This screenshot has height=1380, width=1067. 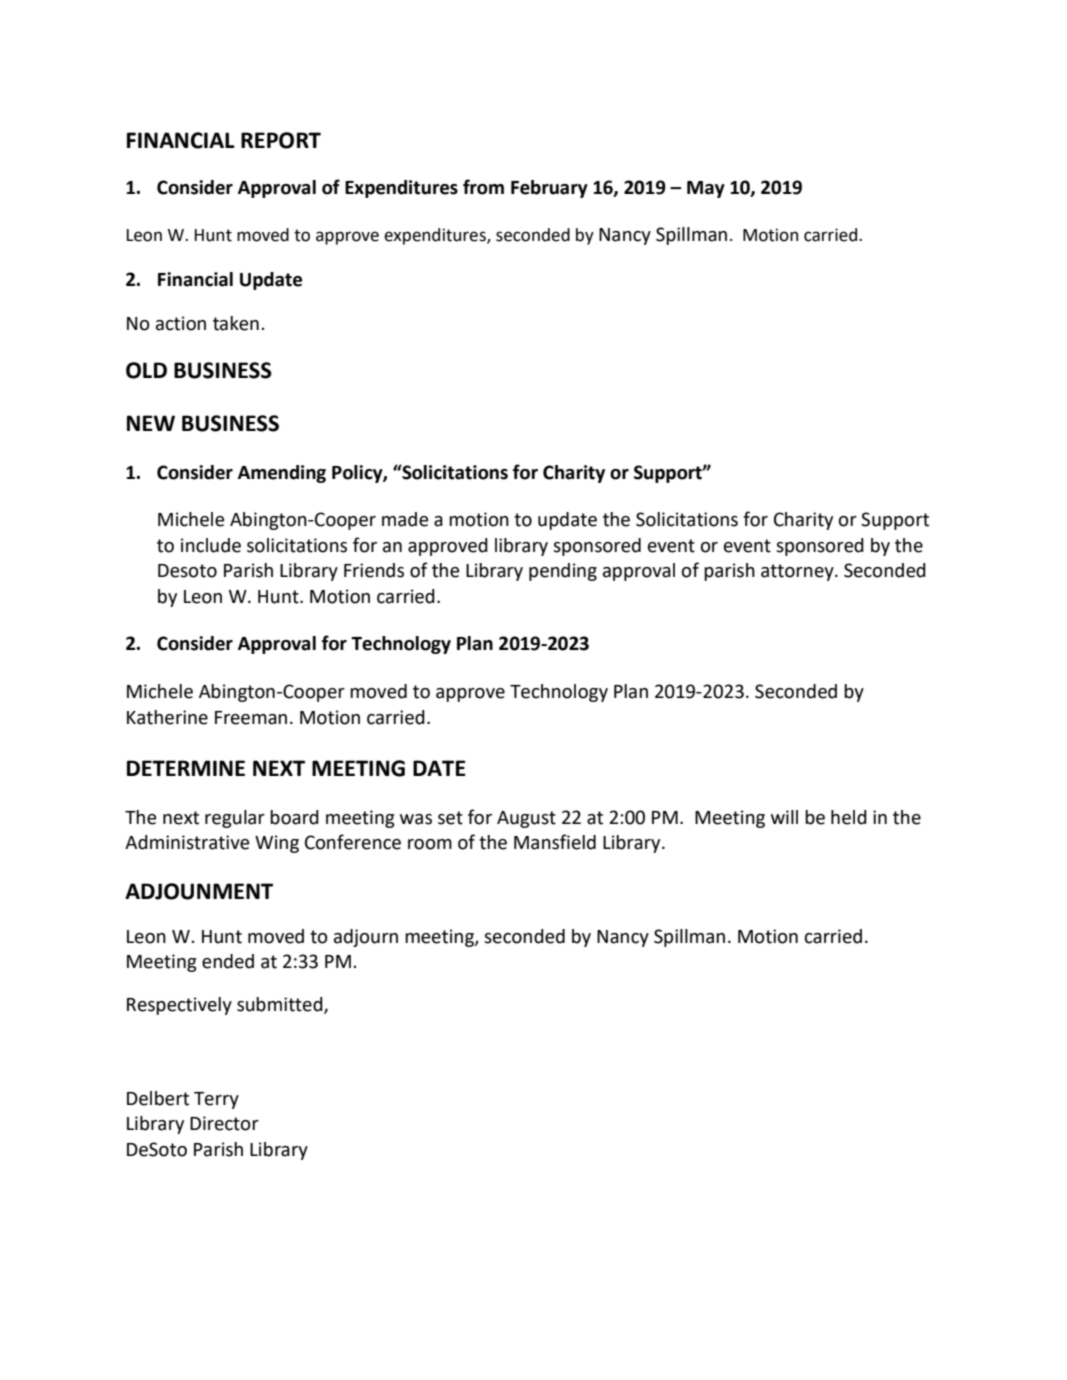 I want to click on made, so click(x=405, y=519).
